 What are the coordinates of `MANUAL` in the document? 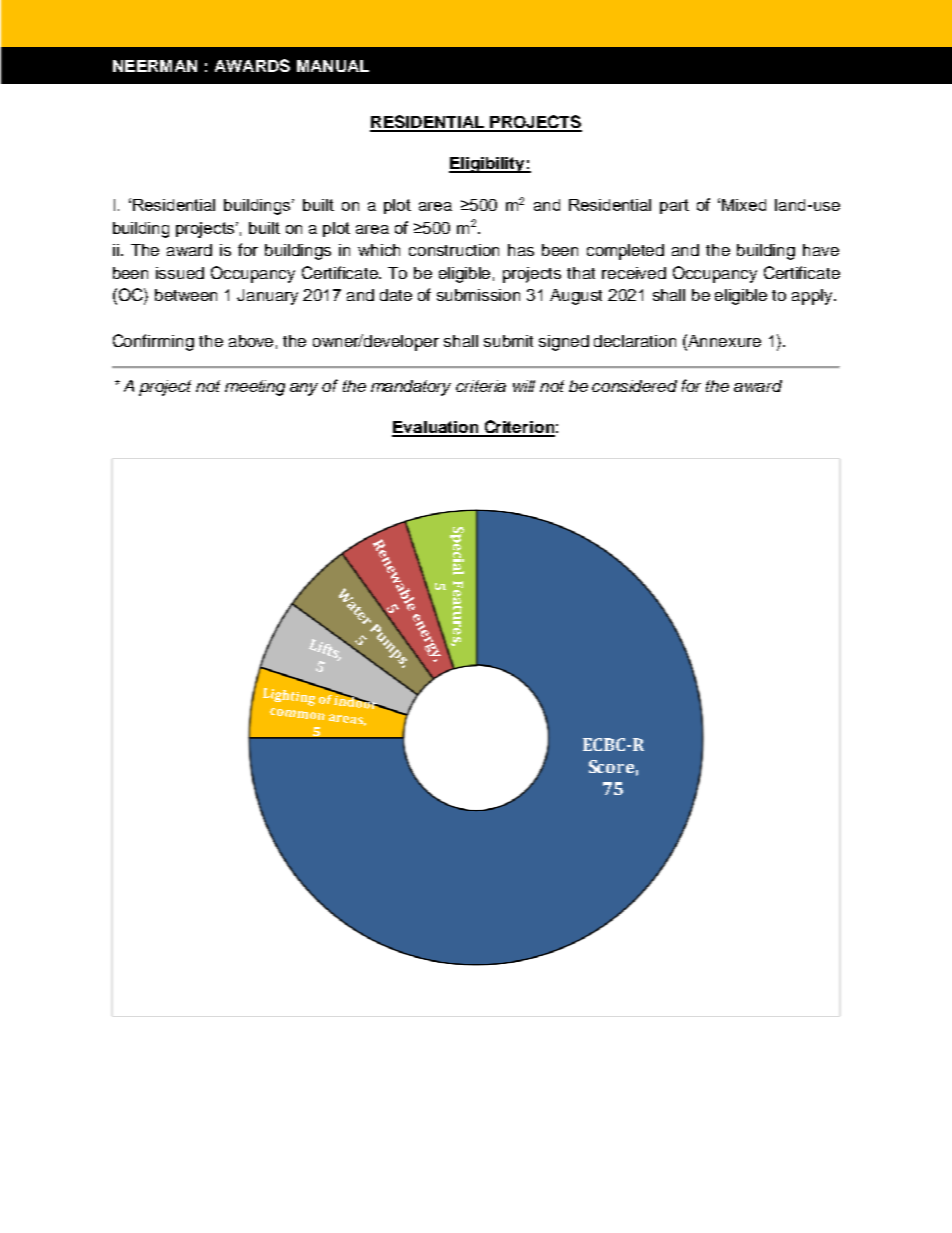 It's located at (333, 66).
